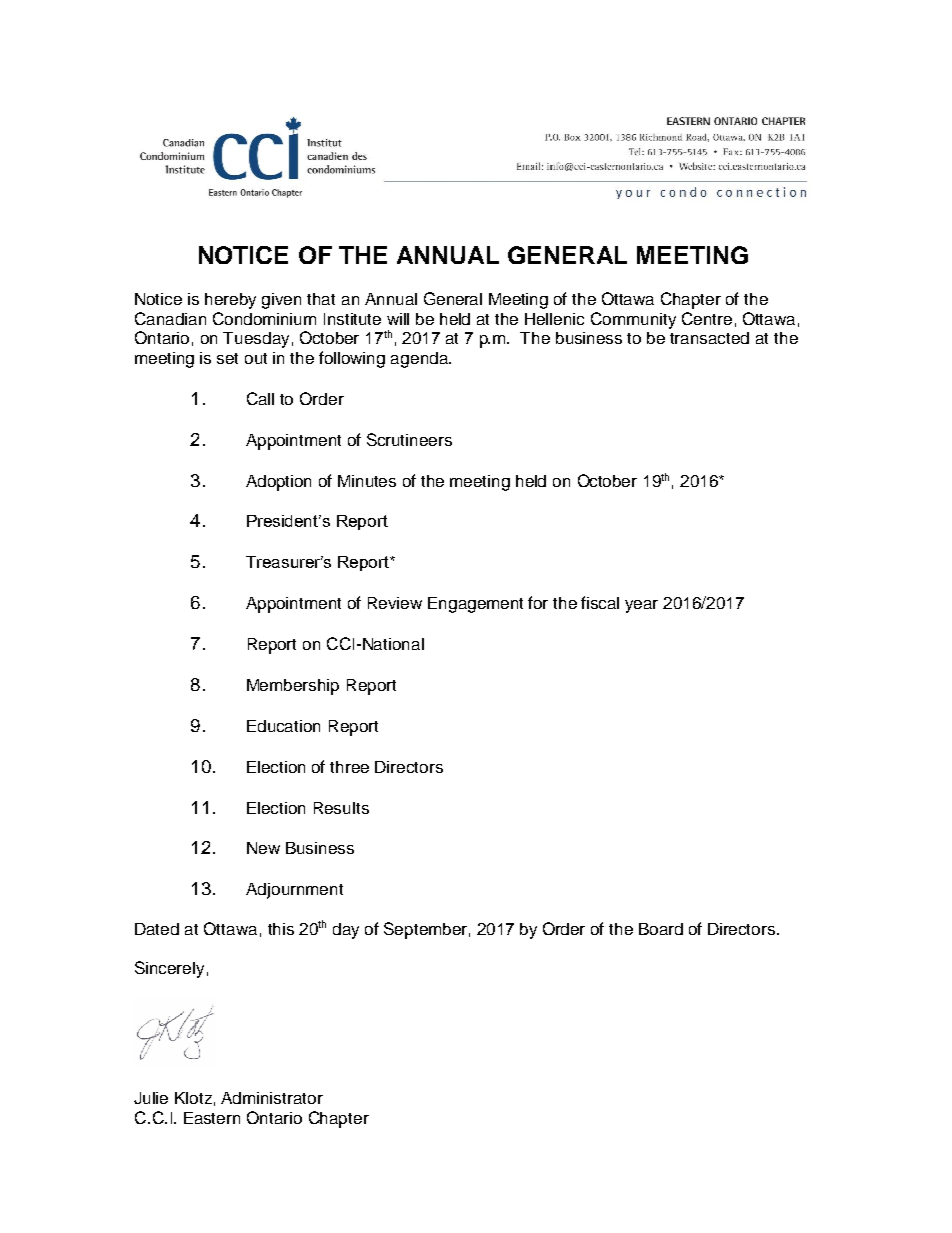 Image resolution: width=952 pixels, height=1233 pixels. What do you see at coordinates (641, 606) in the page?
I see `year` at bounding box center [641, 606].
